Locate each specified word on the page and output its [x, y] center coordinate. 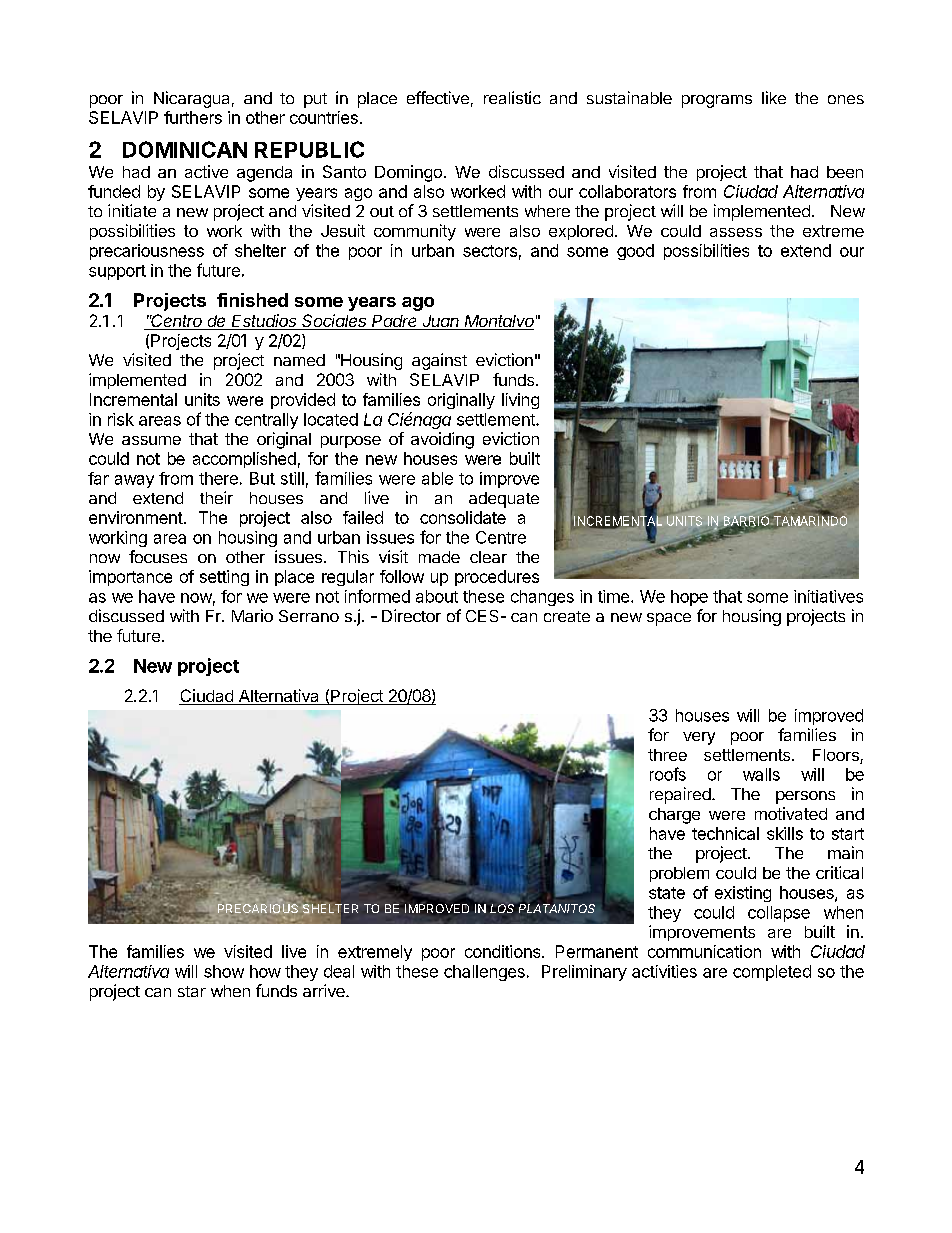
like [774, 97]
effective [438, 97]
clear [488, 557]
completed [772, 973]
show [224, 971]
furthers [193, 117]
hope [689, 598]
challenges [484, 973]
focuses [158, 556]
